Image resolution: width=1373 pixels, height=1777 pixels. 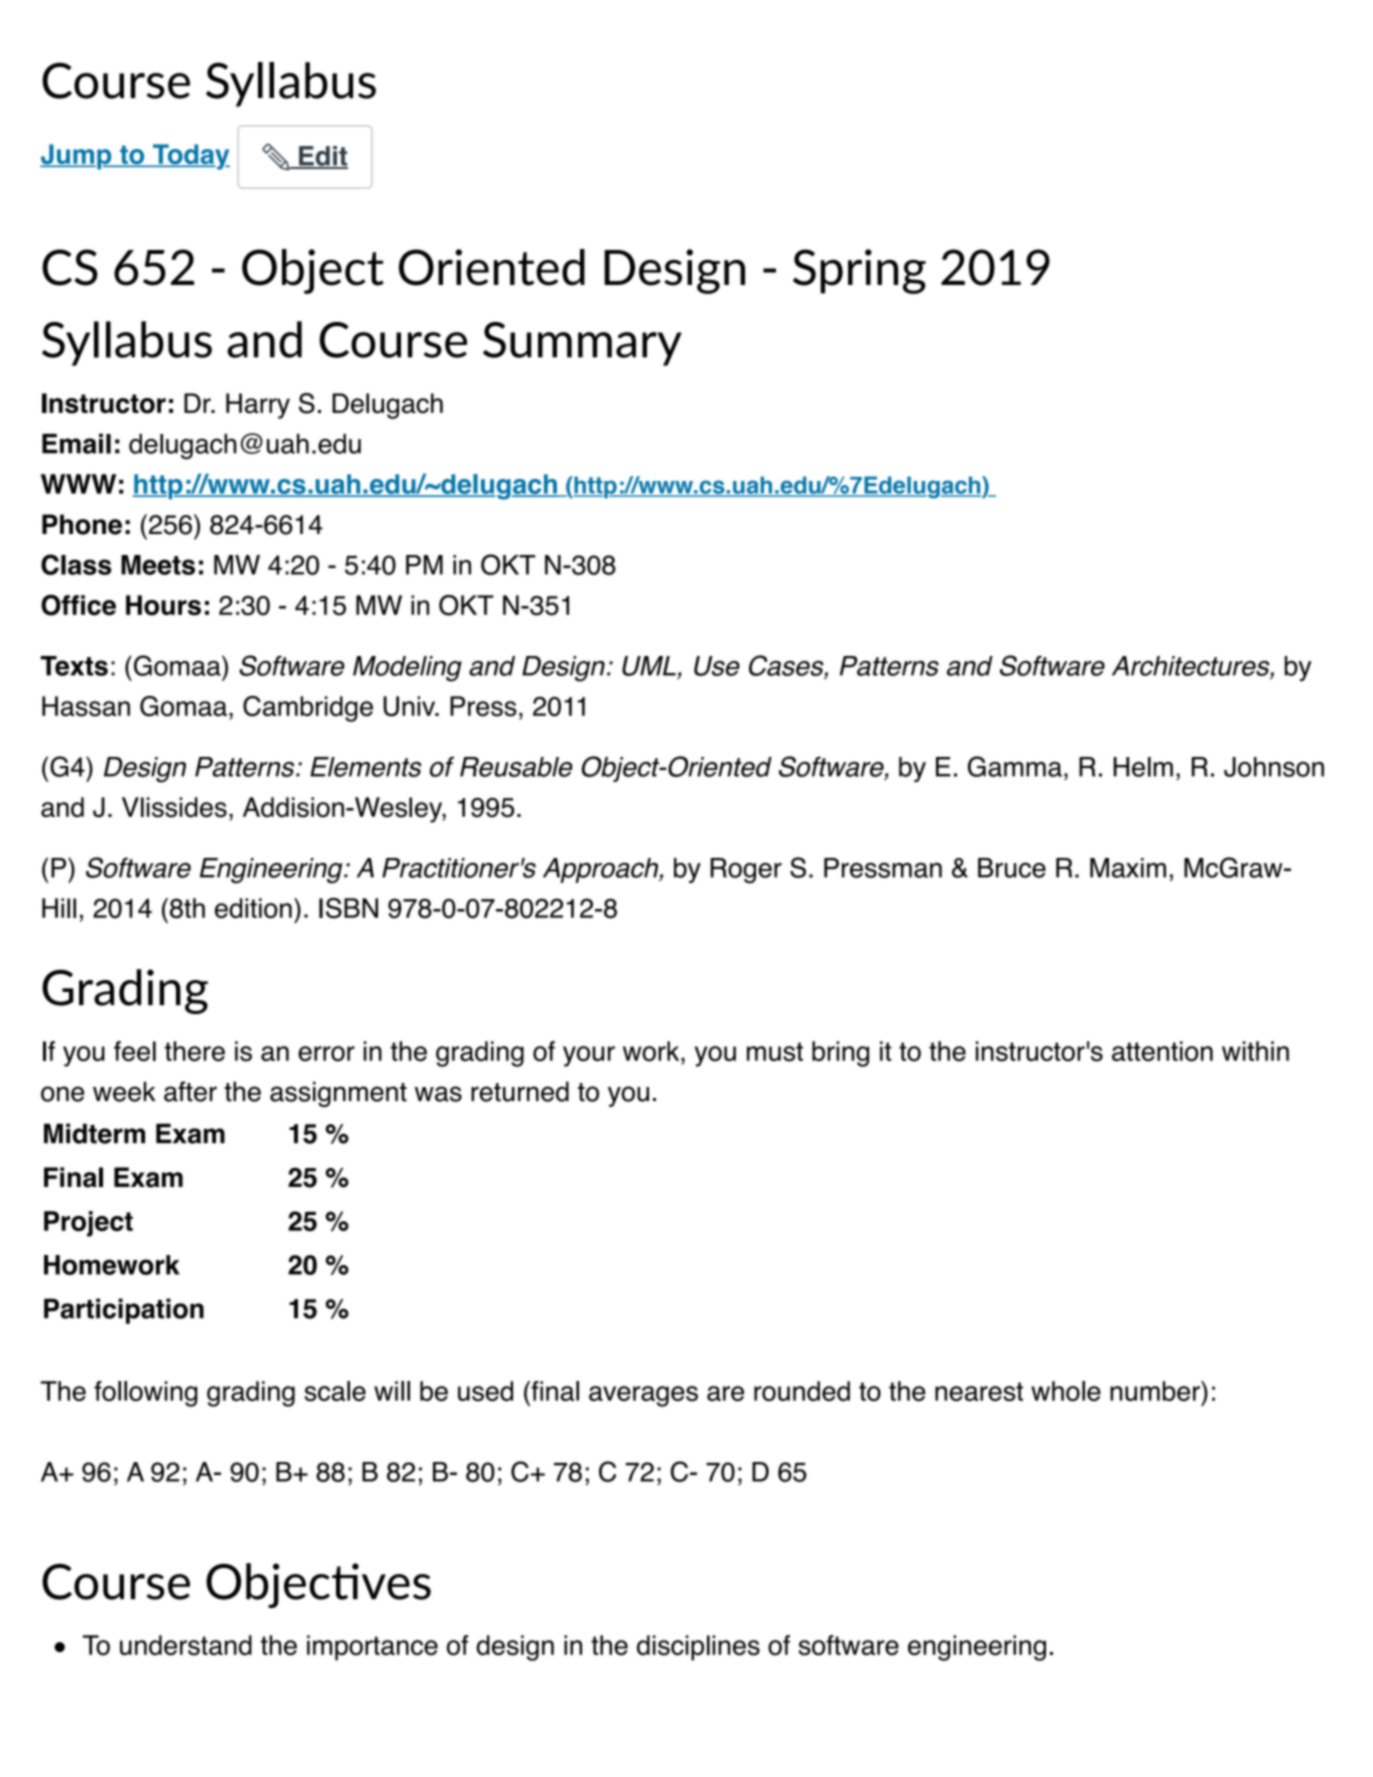 What do you see at coordinates (186, 1645) in the page?
I see `understand` at bounding box center [186, 1645].
